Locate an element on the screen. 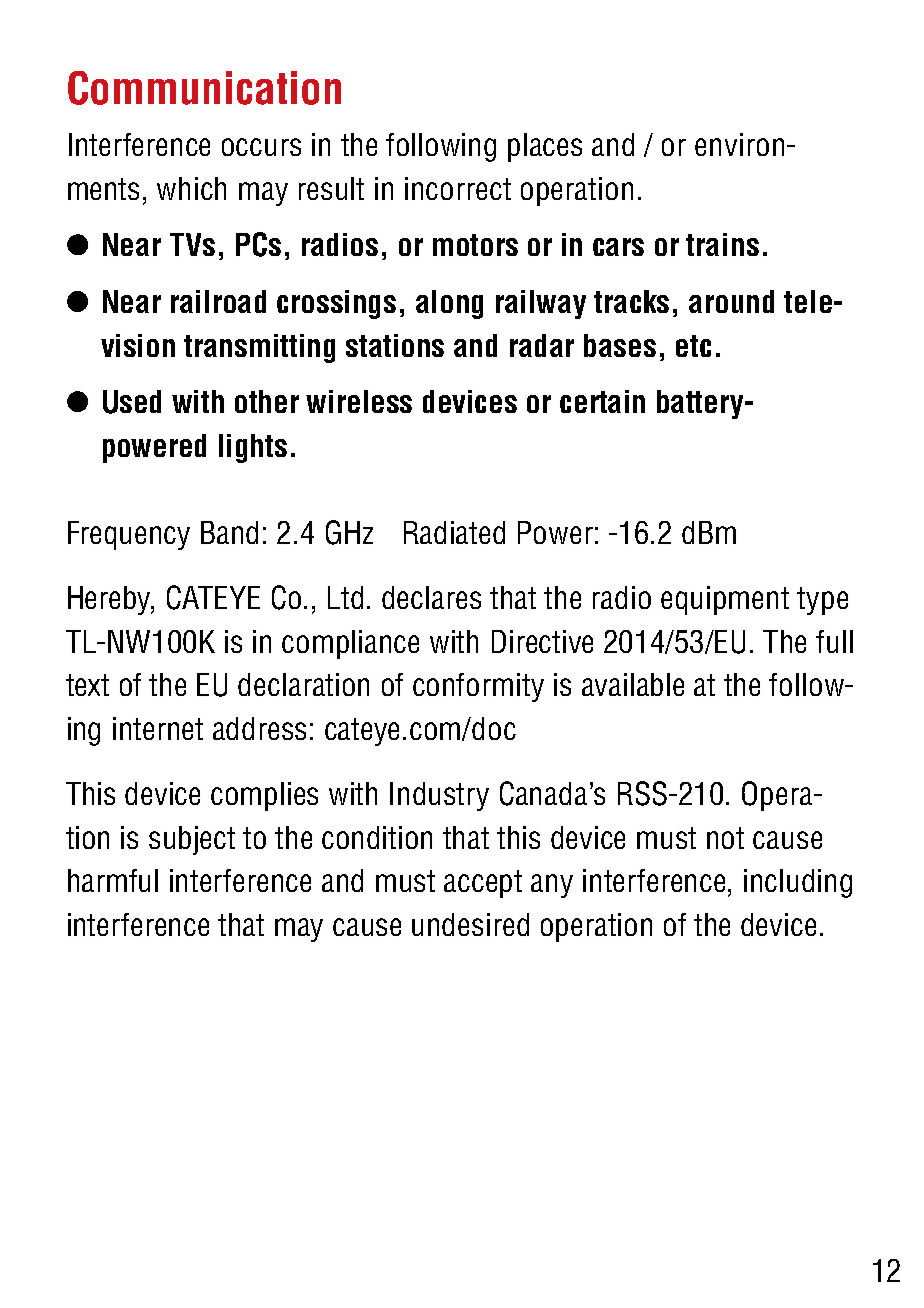 This screenshot has height=1308, width=924. railroad is located at coordinates (218, 301).
